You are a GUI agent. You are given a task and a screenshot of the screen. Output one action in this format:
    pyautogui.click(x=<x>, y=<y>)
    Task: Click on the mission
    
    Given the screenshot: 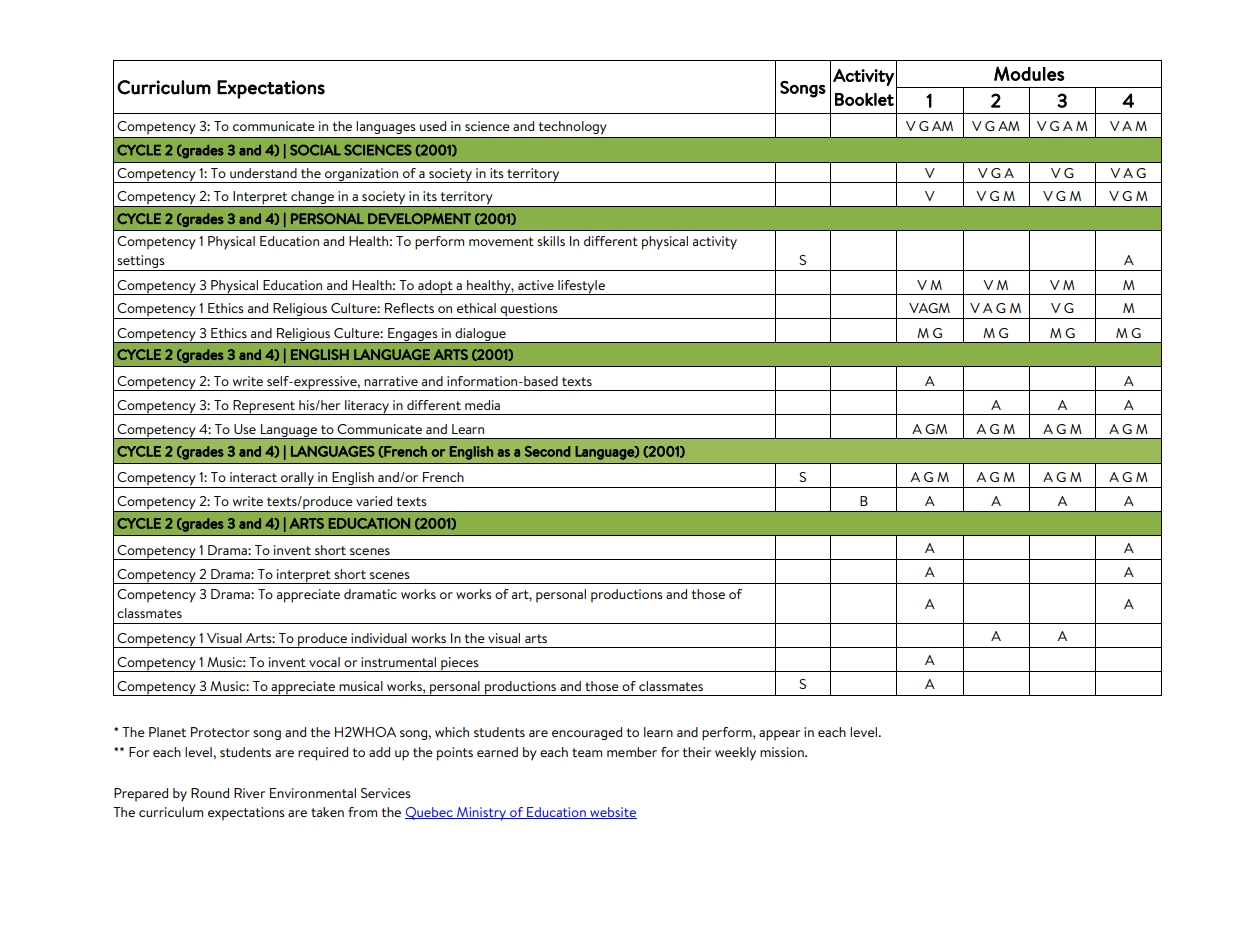 What is the action you would take?
    pyautogui.click(x=783, y=752)
